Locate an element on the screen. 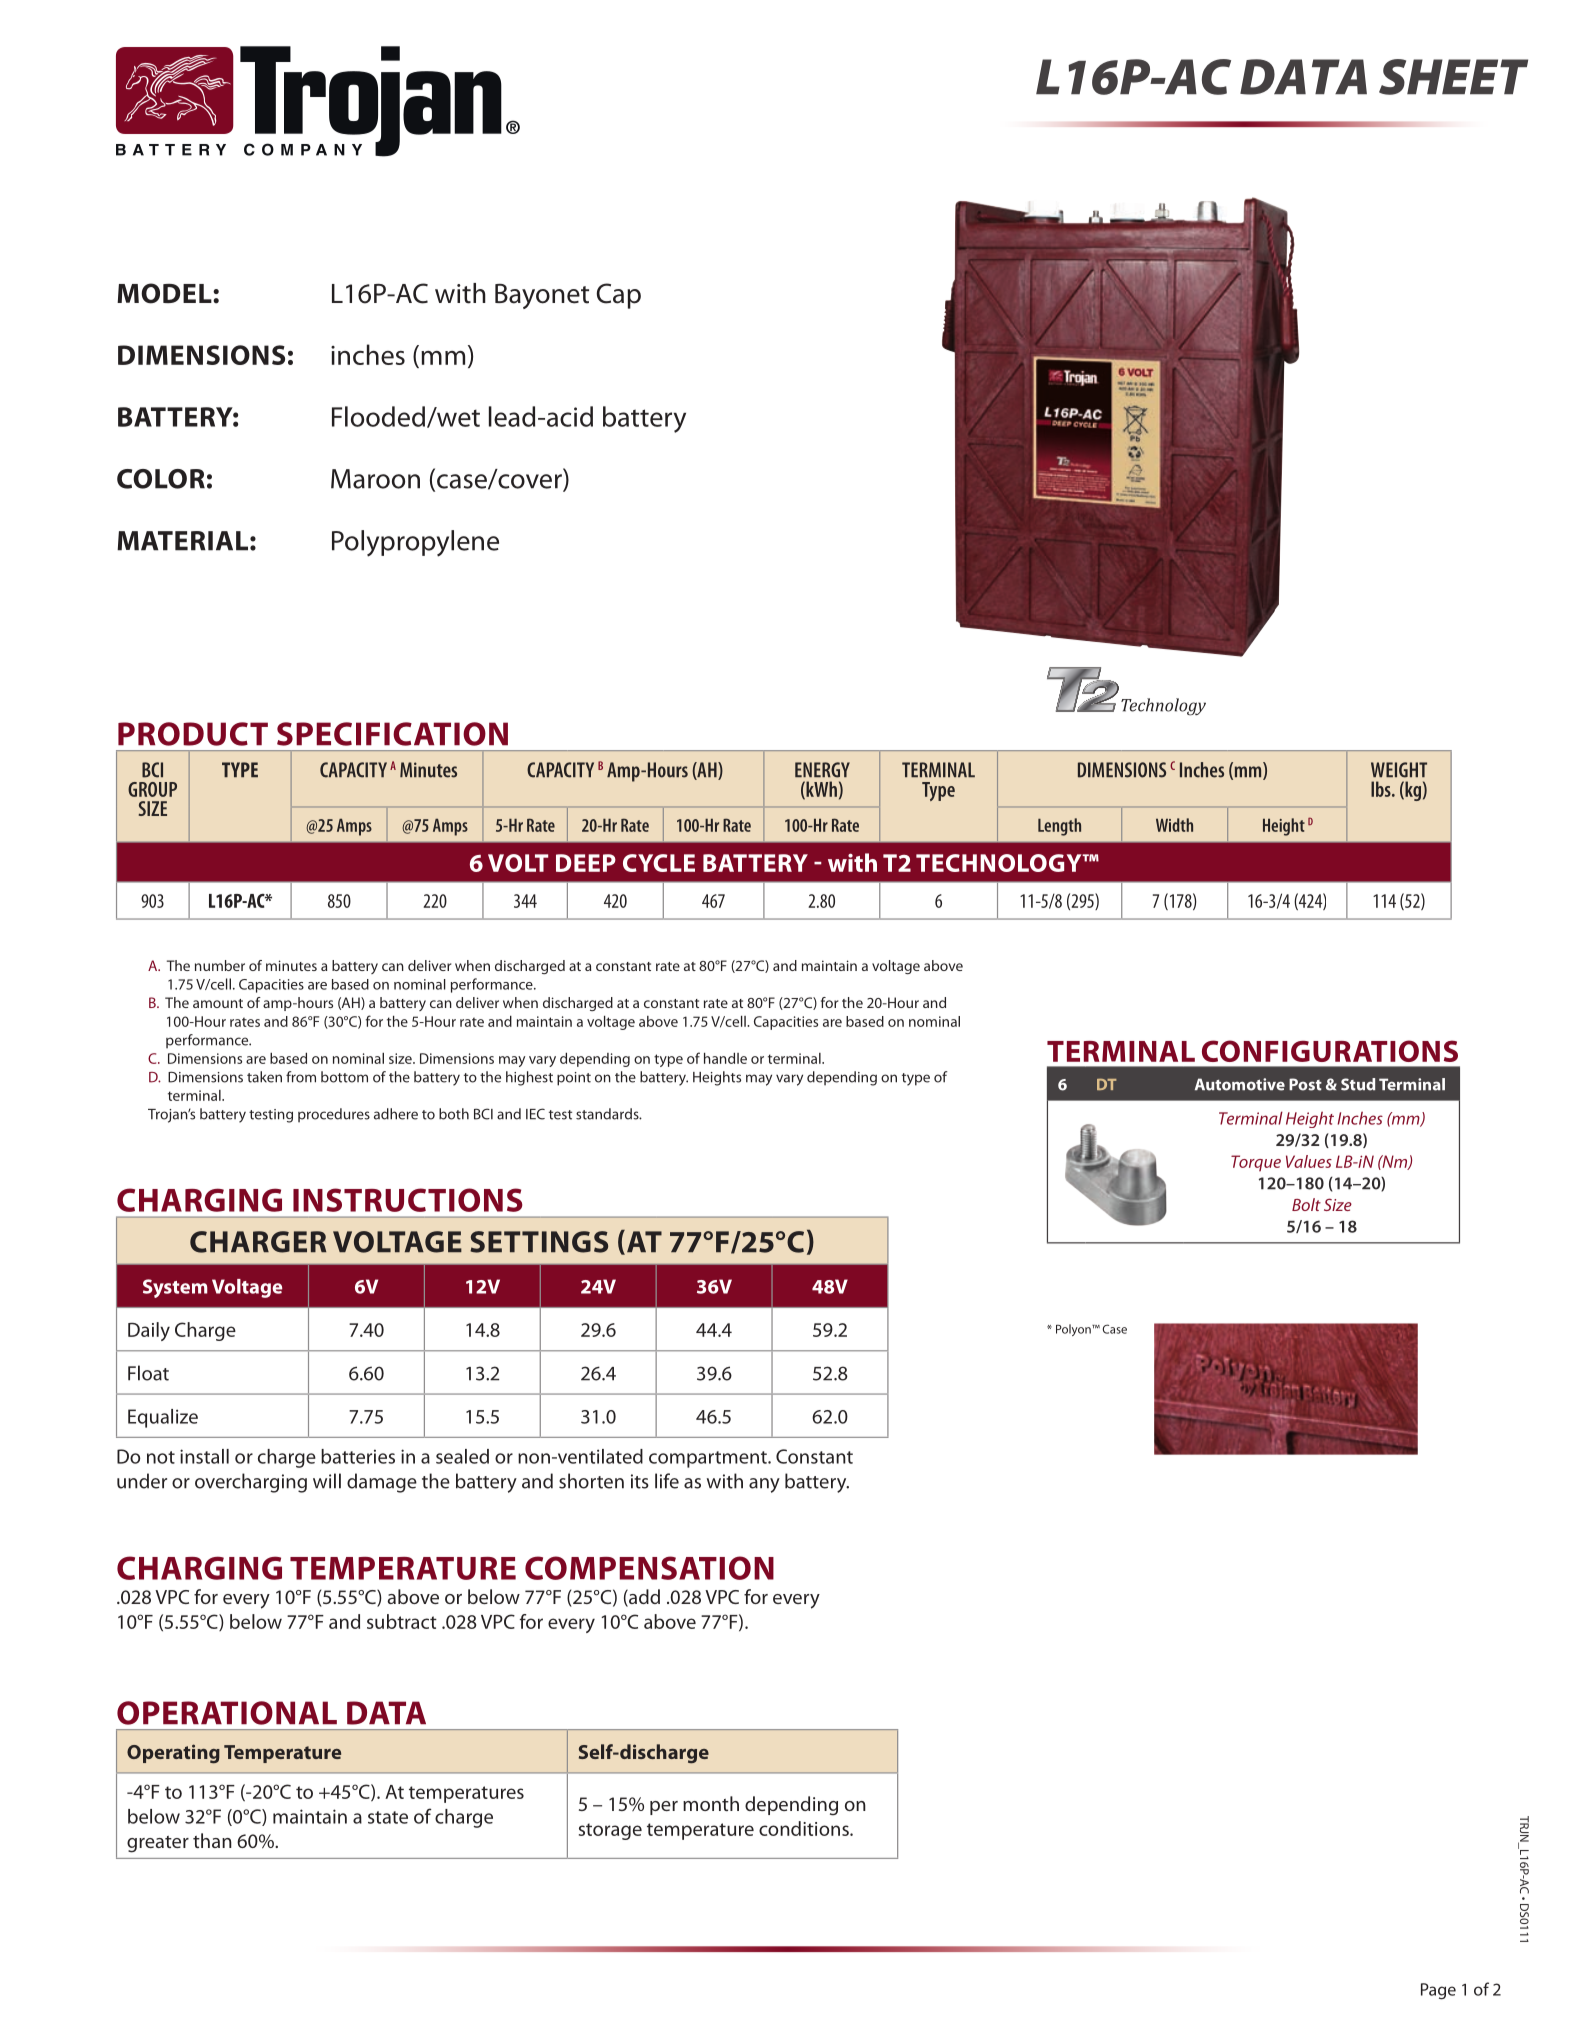 Image resolution: width=1576 pixels, height=2039 pixels. Bolt is located at coordinates (1306, 1204).
